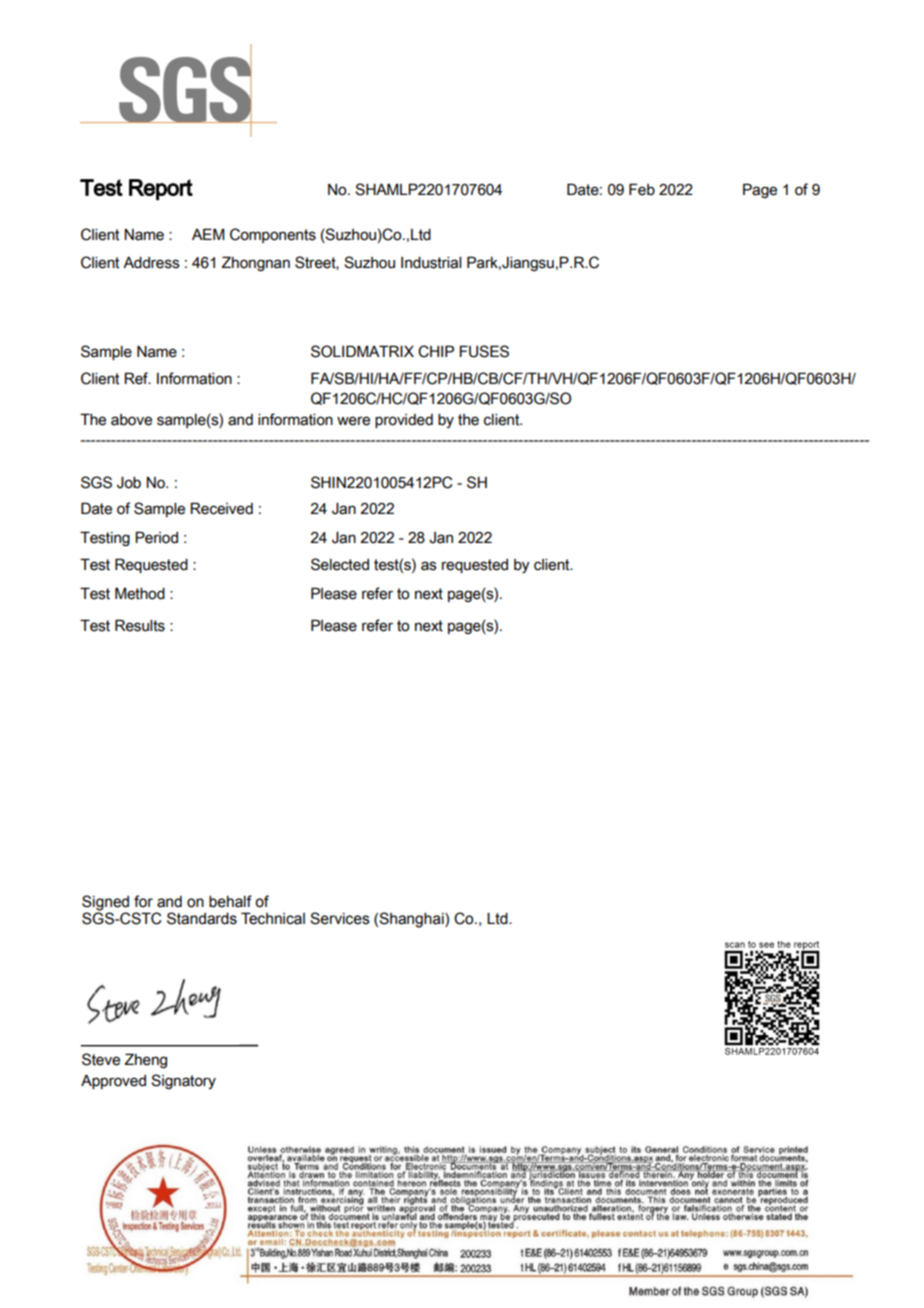 This image has height=1308, width=924. Describe the element at coordinates (273, 918) in the image. I see `Technical` at that location.
